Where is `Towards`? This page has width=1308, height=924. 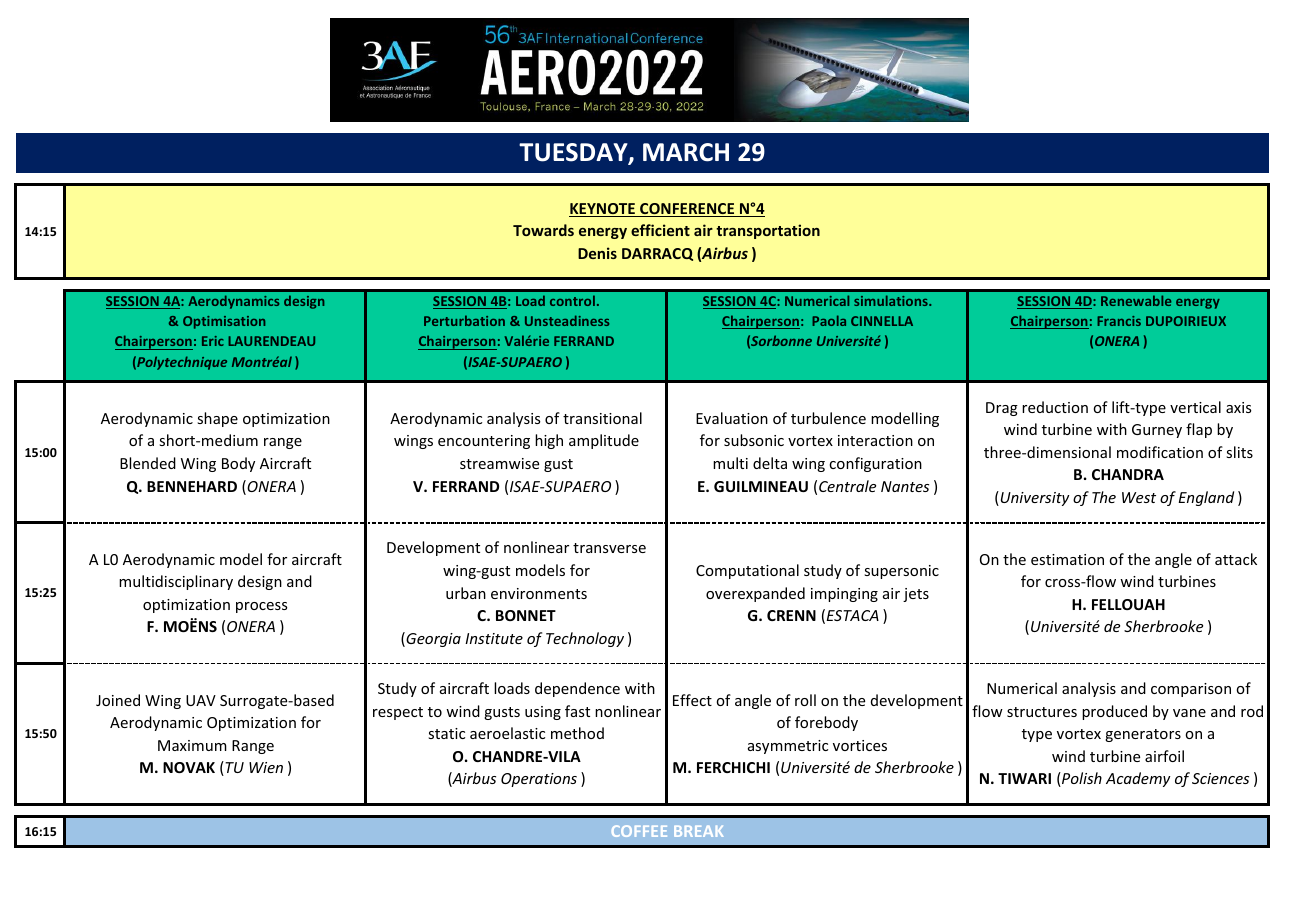 Towards is located at coordinates (543, 230).
